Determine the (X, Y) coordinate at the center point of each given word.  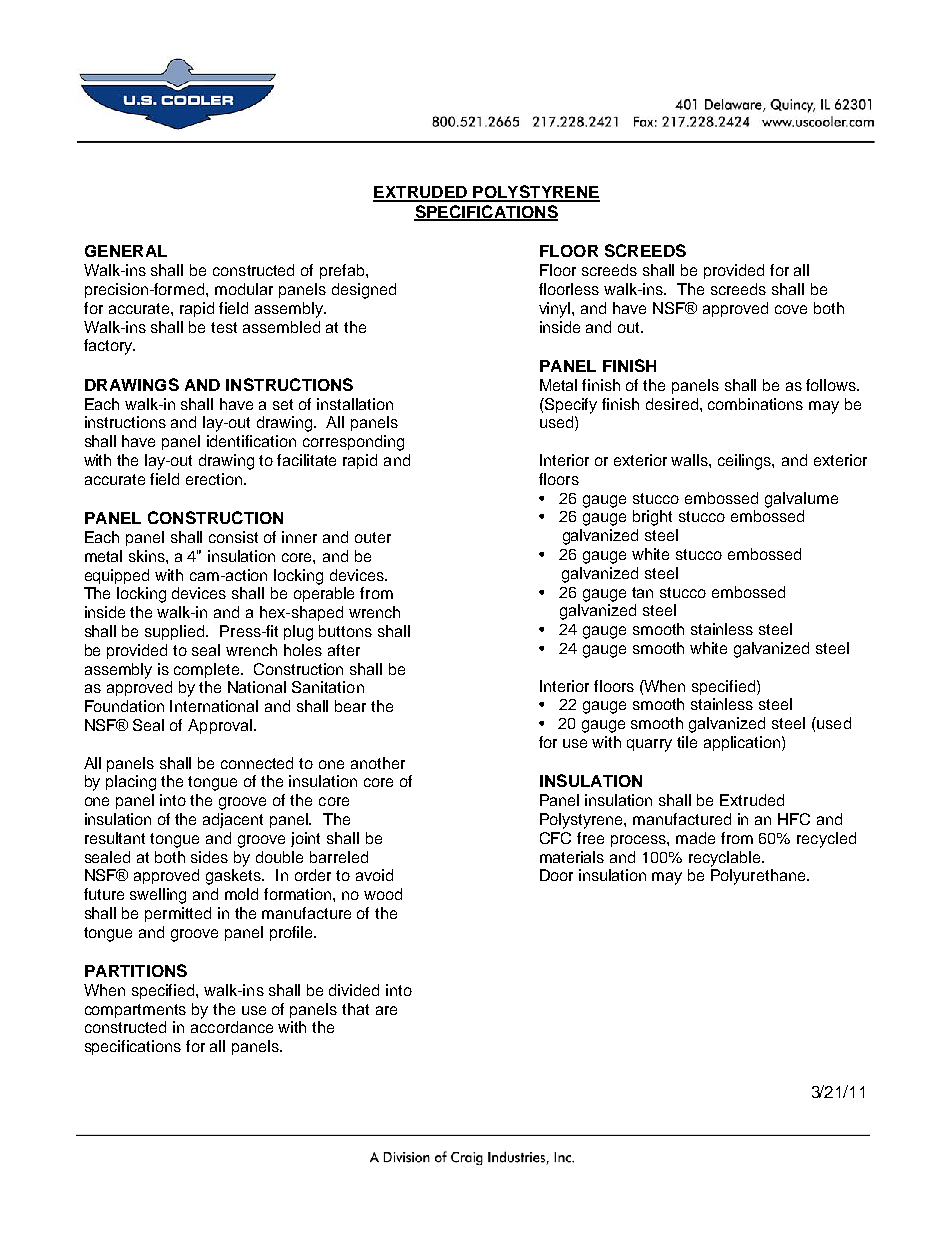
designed (364, 291)
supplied (176, 632)
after (344, 650)
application (743, 743)
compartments (135, 1011)
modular (244, 289)
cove (791, 309)
